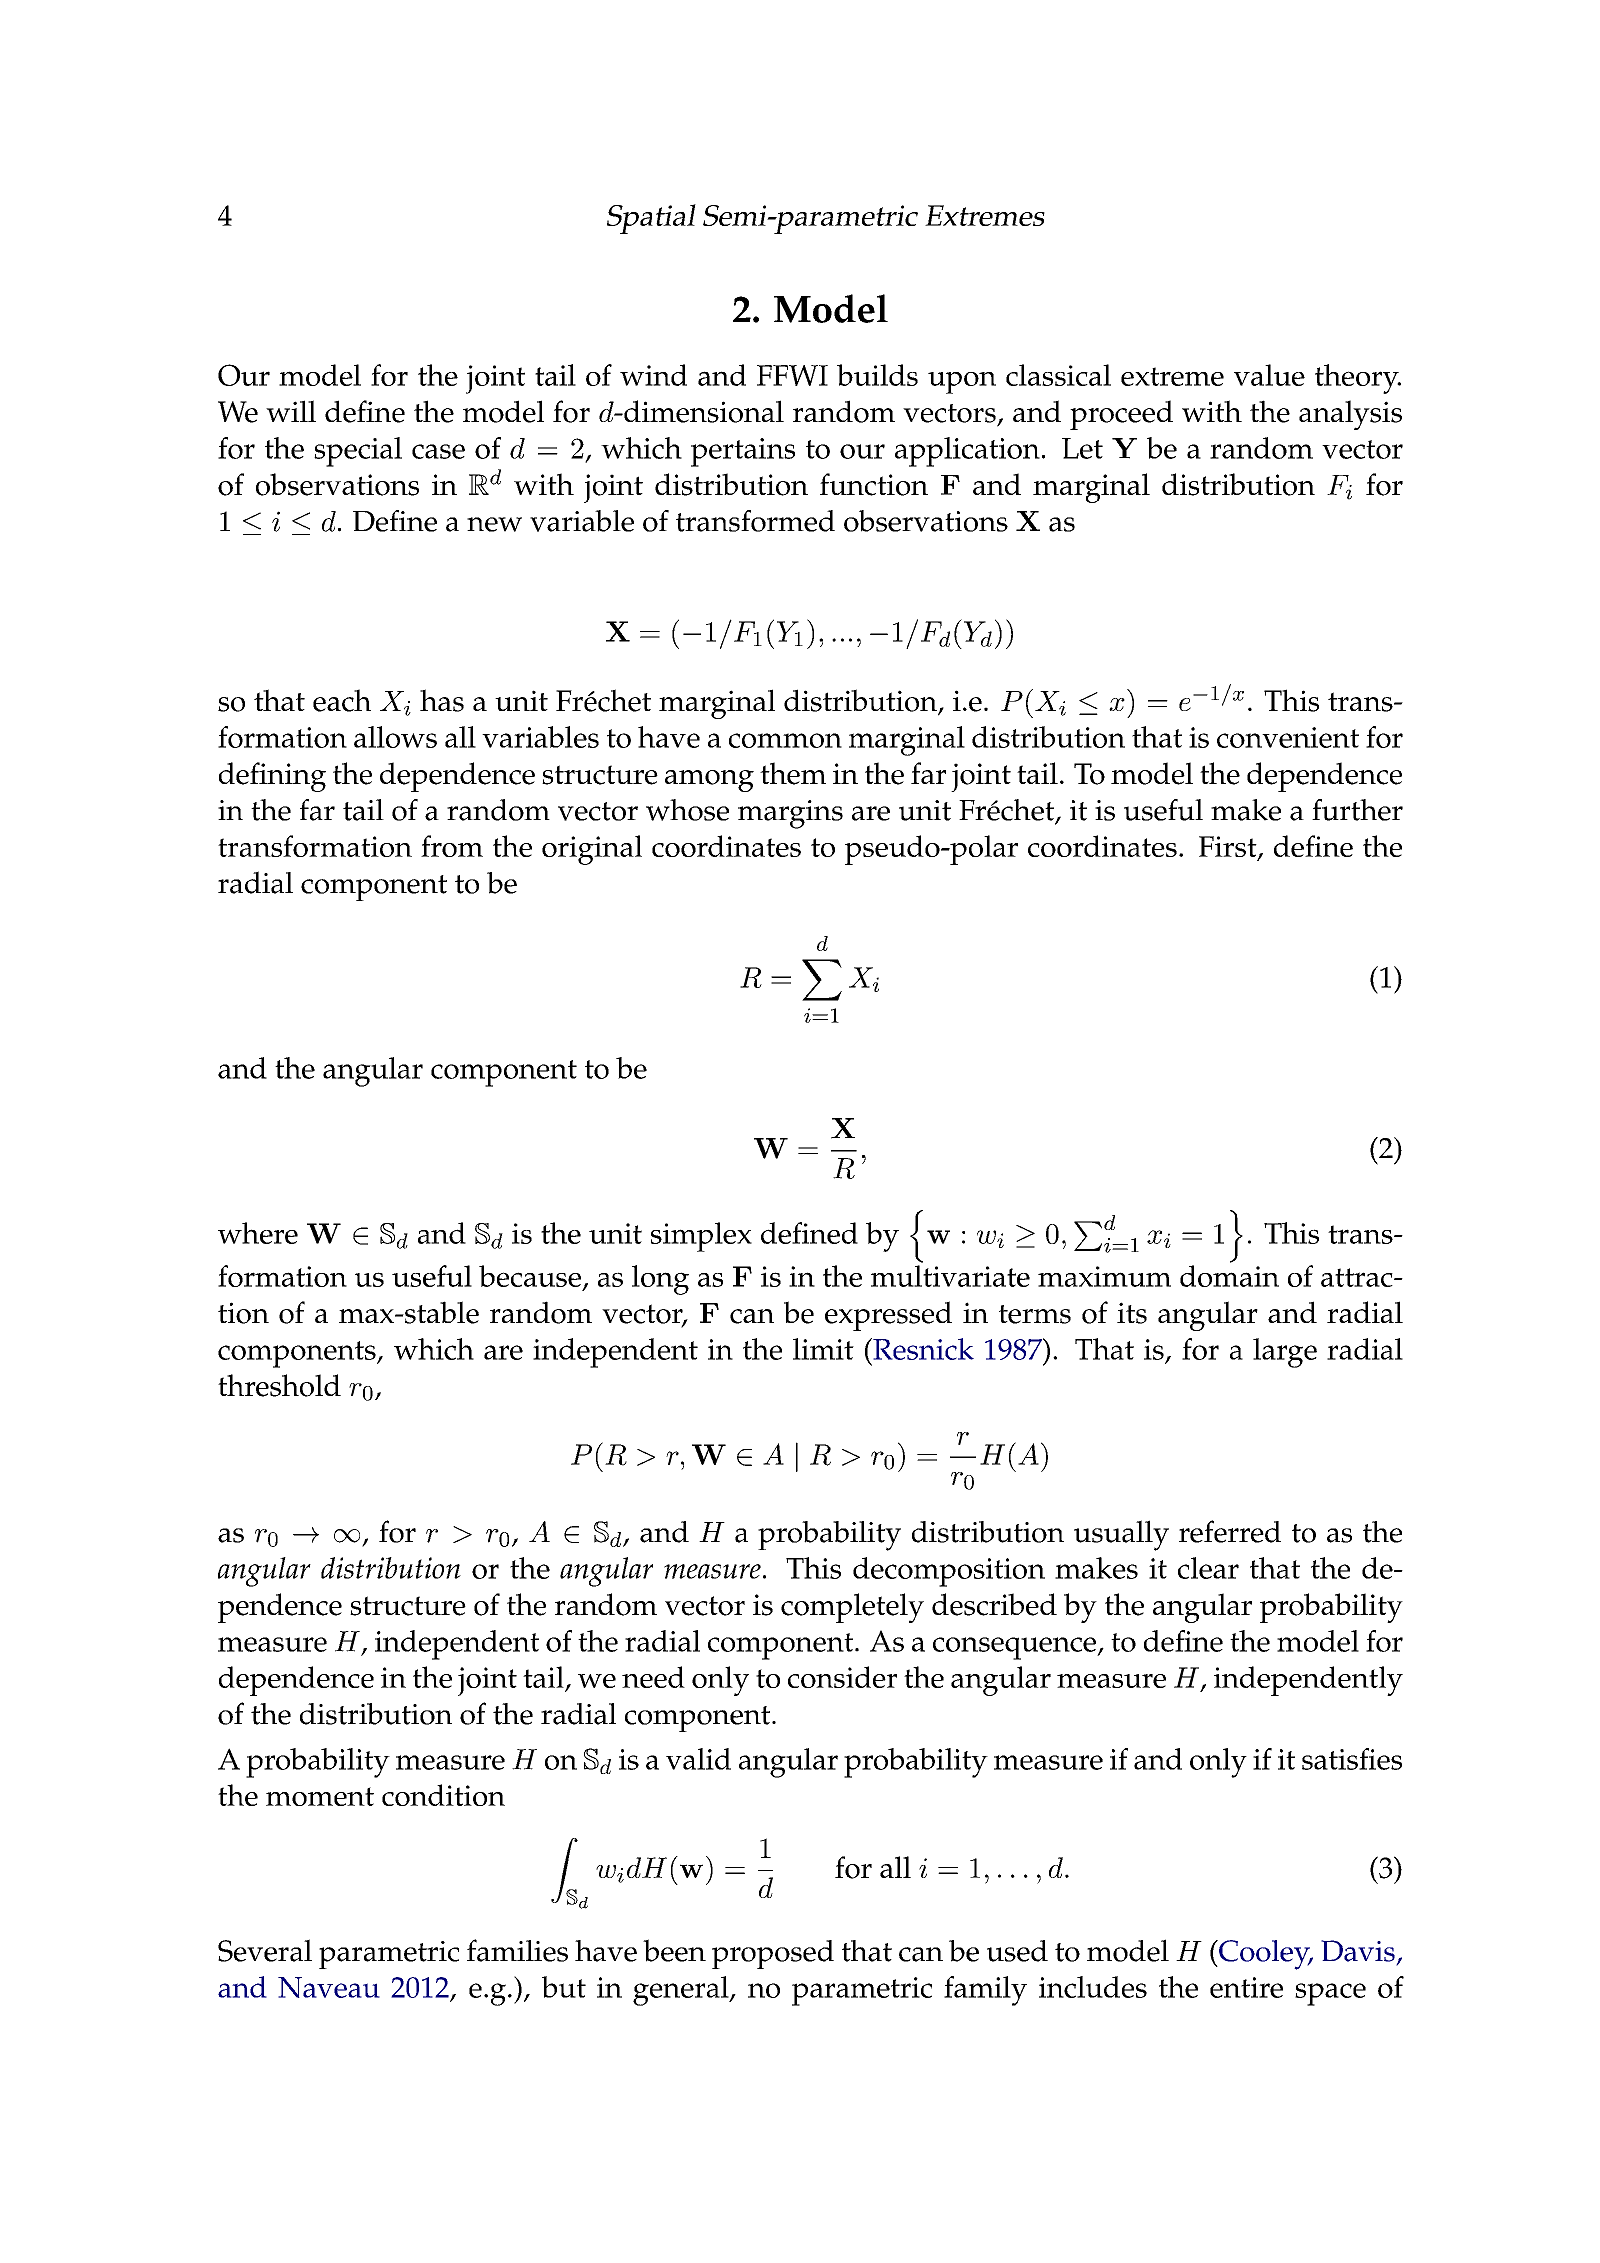  I want to click on from, so click(452, 846).
